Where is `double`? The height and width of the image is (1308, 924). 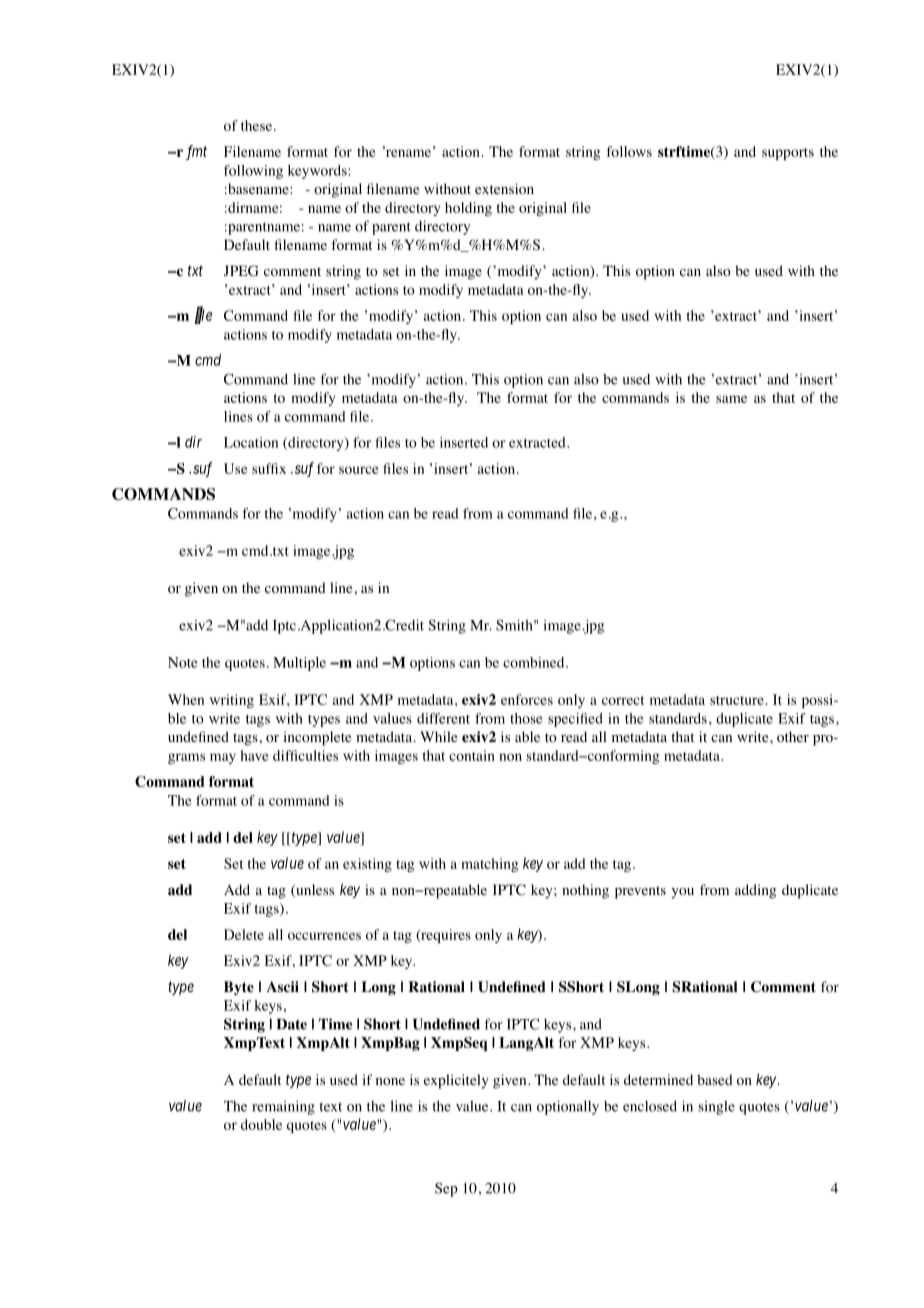 double is located at coordinates (261, 1124).
